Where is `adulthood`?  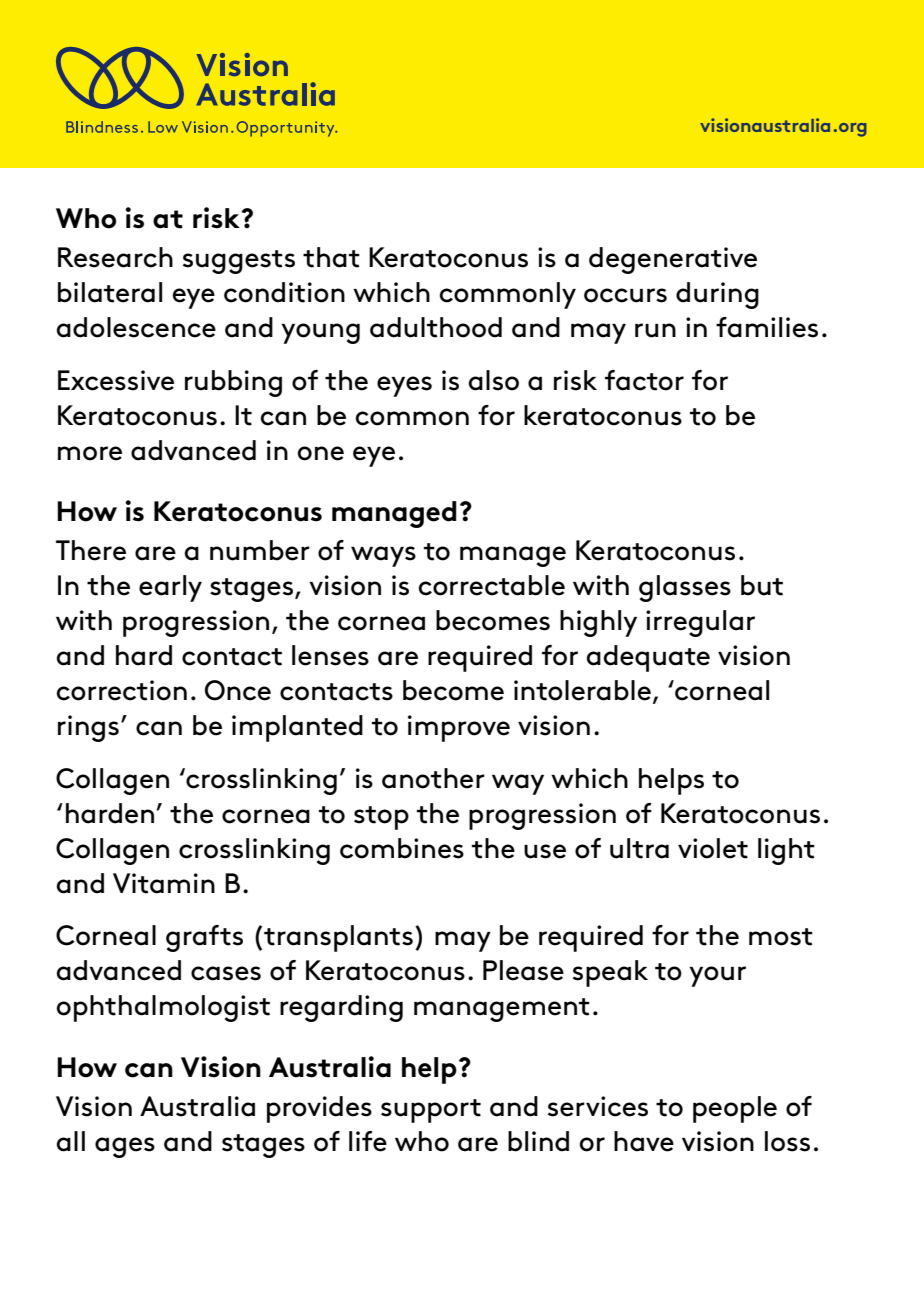 adulthood is located at coordinates (436, 327).
